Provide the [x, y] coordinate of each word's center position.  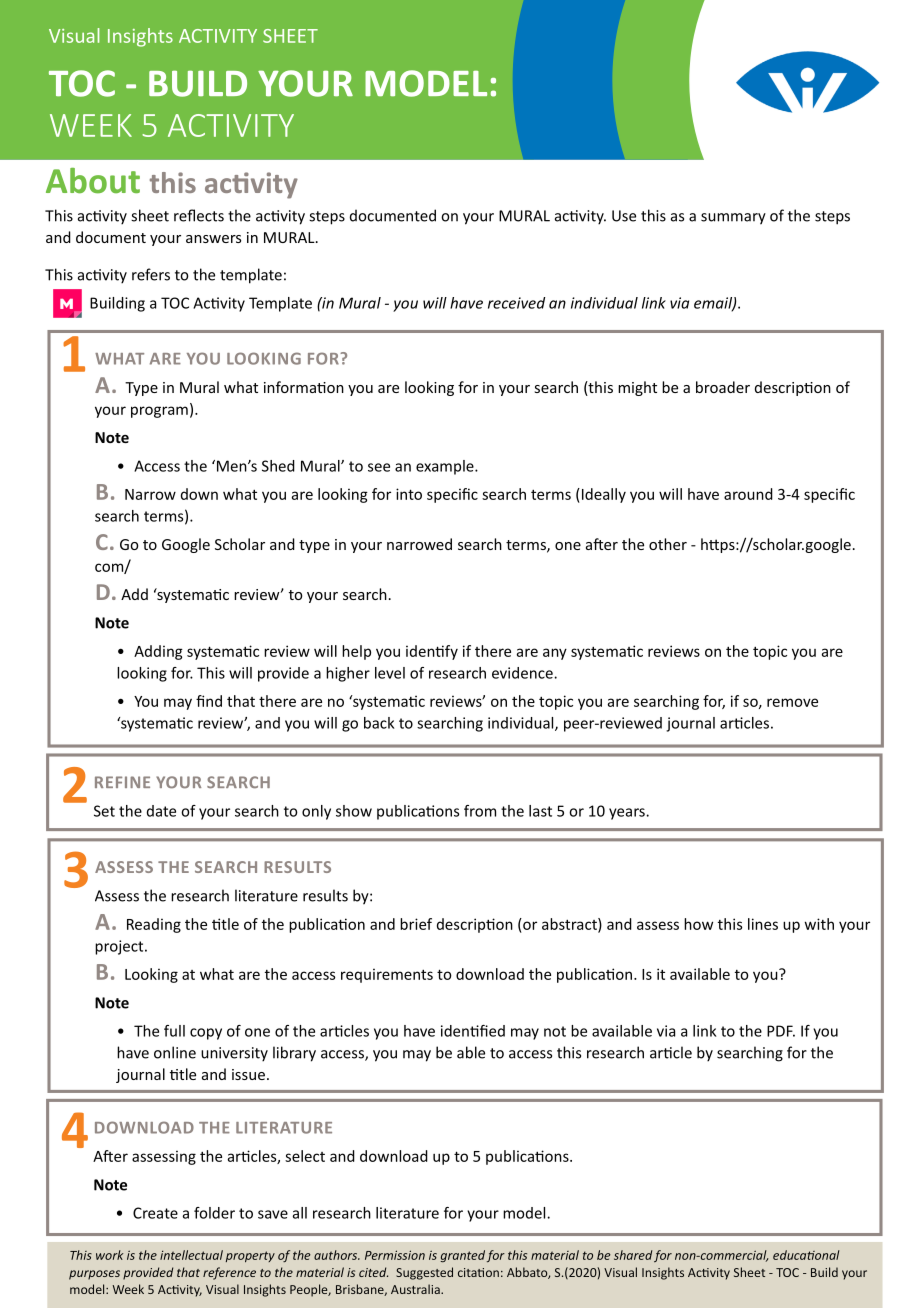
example [446, 467]
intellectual [191, 1255]
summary [733, 219]
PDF [781, 1031]
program [159, 412]
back [379, 723]
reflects [199, 215]
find [209, 701]
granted [463, 1256]
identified [473, 1031]
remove [792, 702]
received [516, 303]
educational [806, 1255]
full [174, 1031]
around [748, 494]
